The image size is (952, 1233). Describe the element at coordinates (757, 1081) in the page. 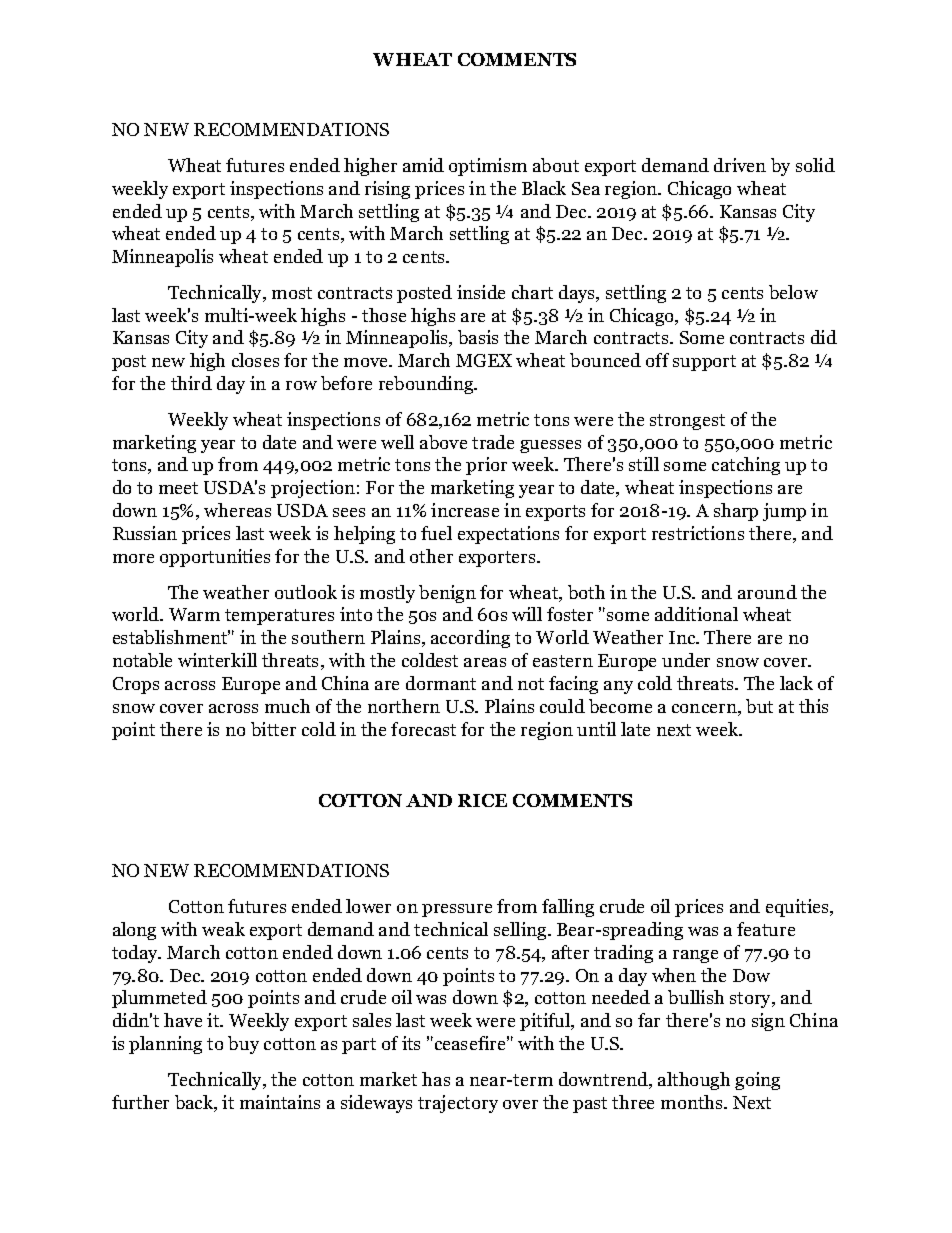

I see `going` at that location.
